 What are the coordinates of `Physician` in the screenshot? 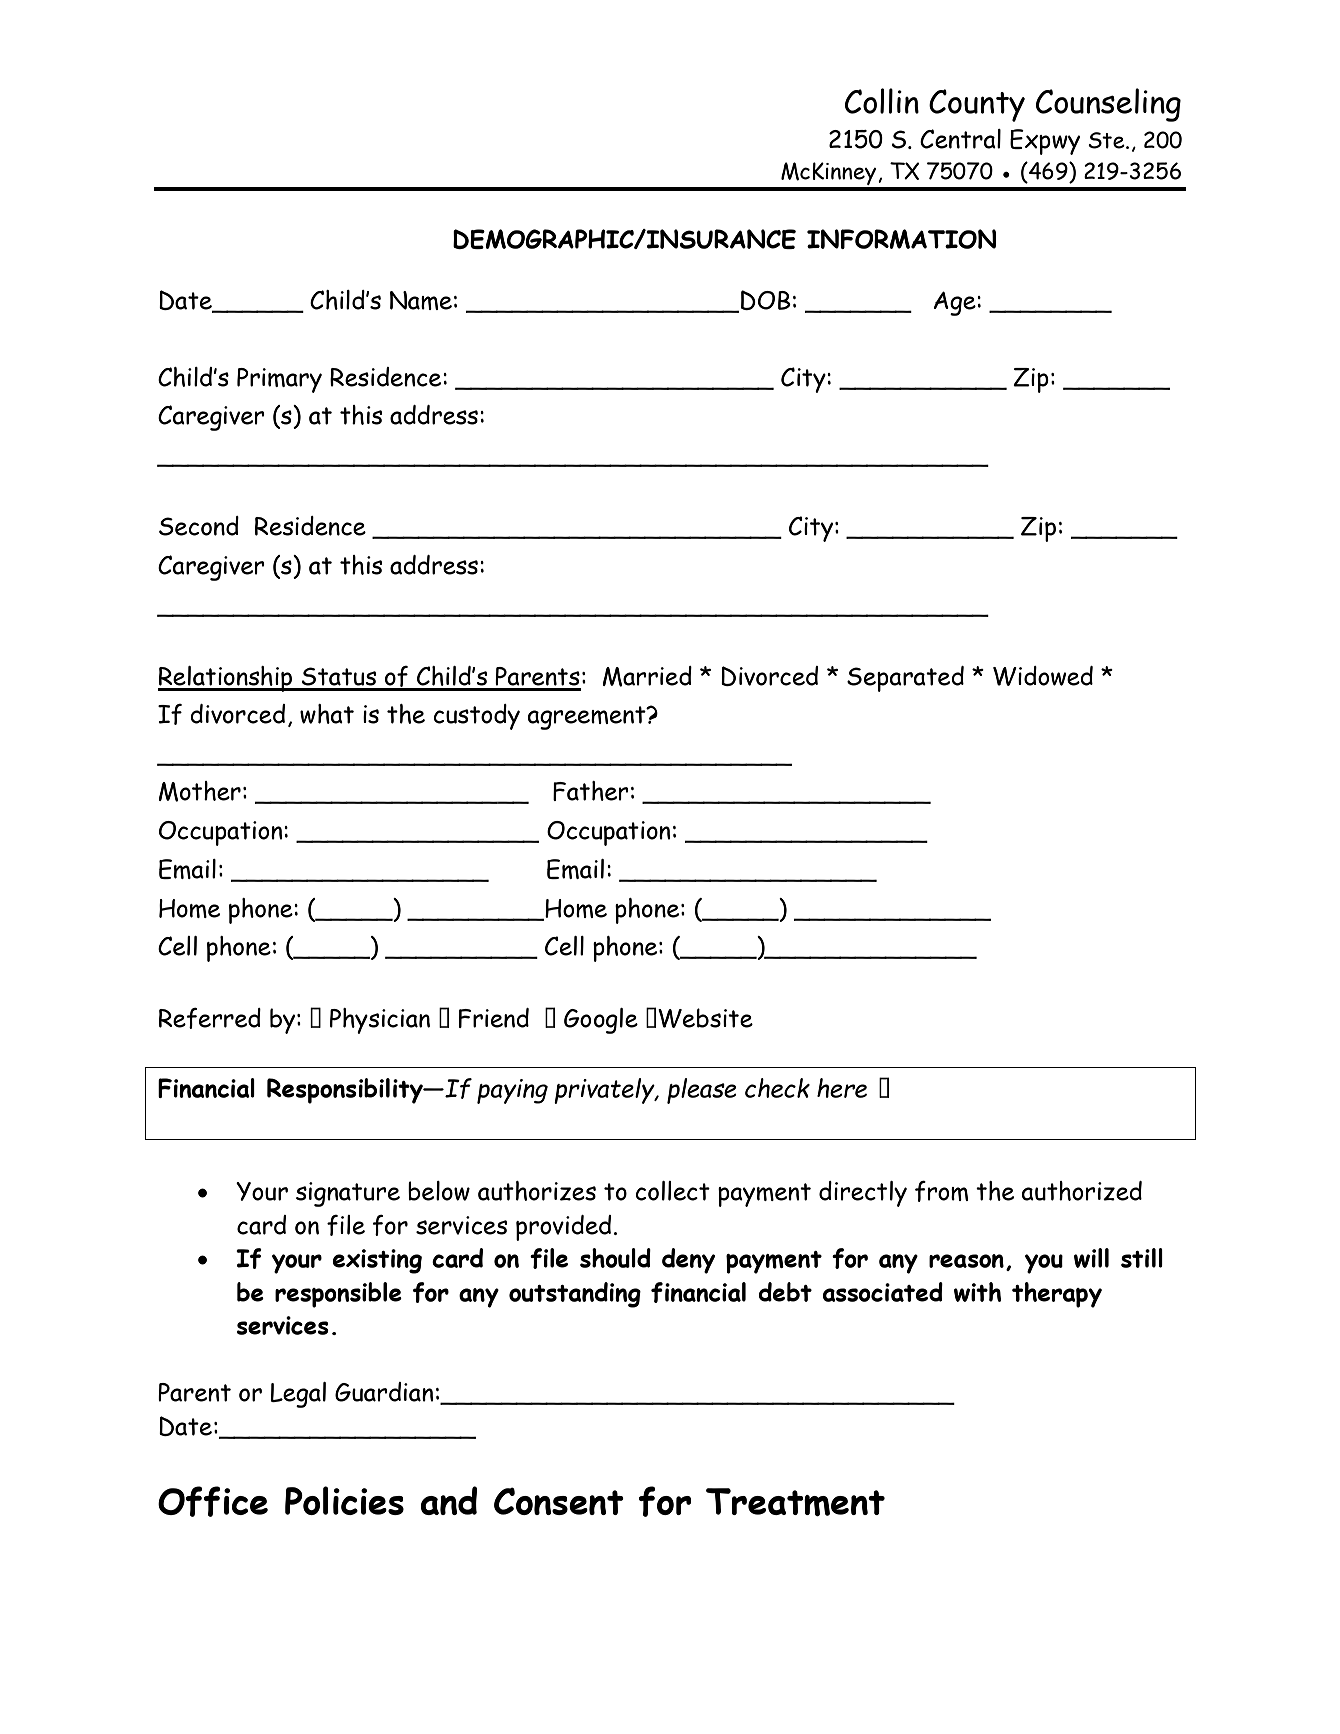 It's located at (380, 1021).
